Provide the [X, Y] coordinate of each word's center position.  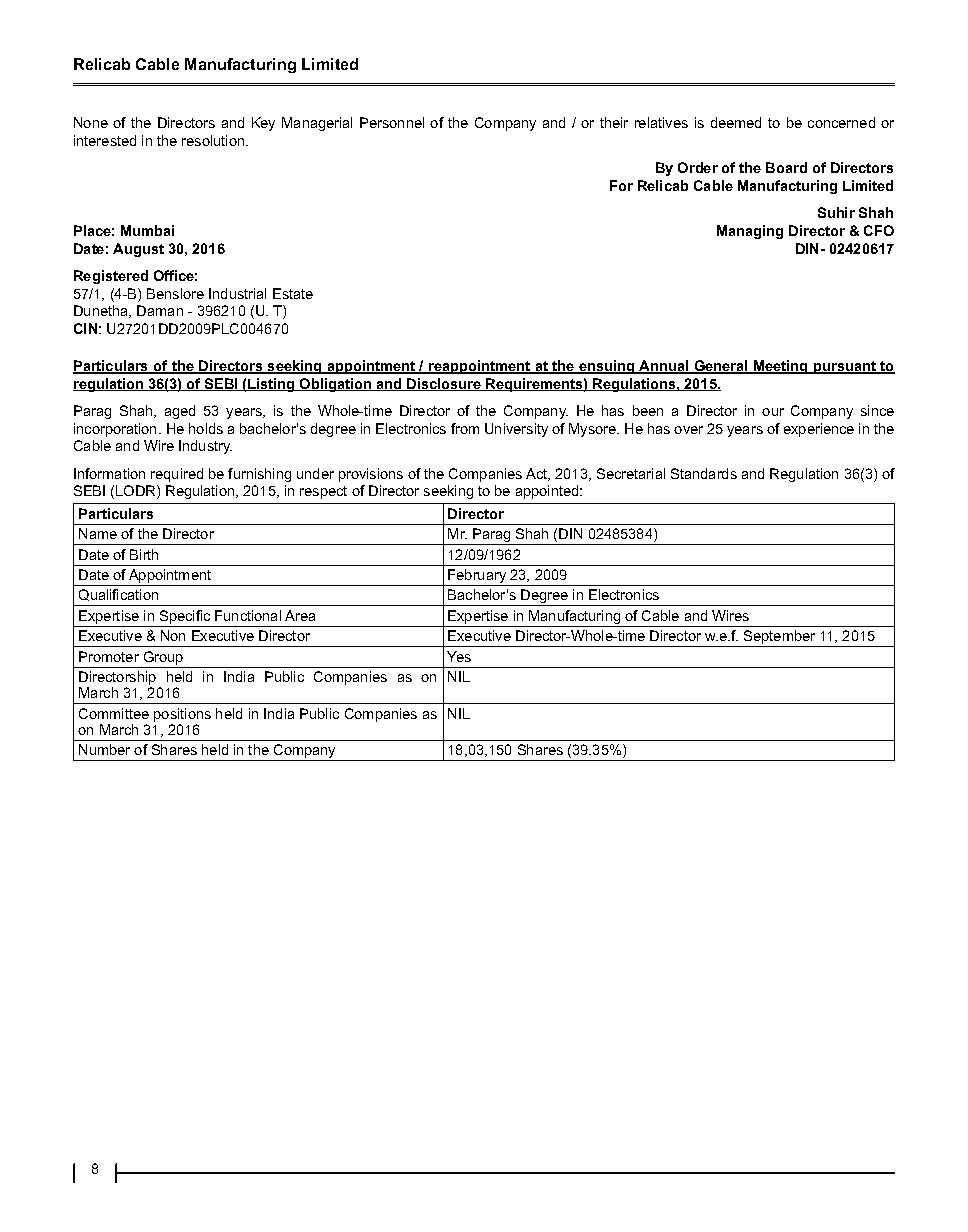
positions [182, 716]
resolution [214, 140]
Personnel [392, 122]
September [780, 638]
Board [786, 167]
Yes [459, 656]
